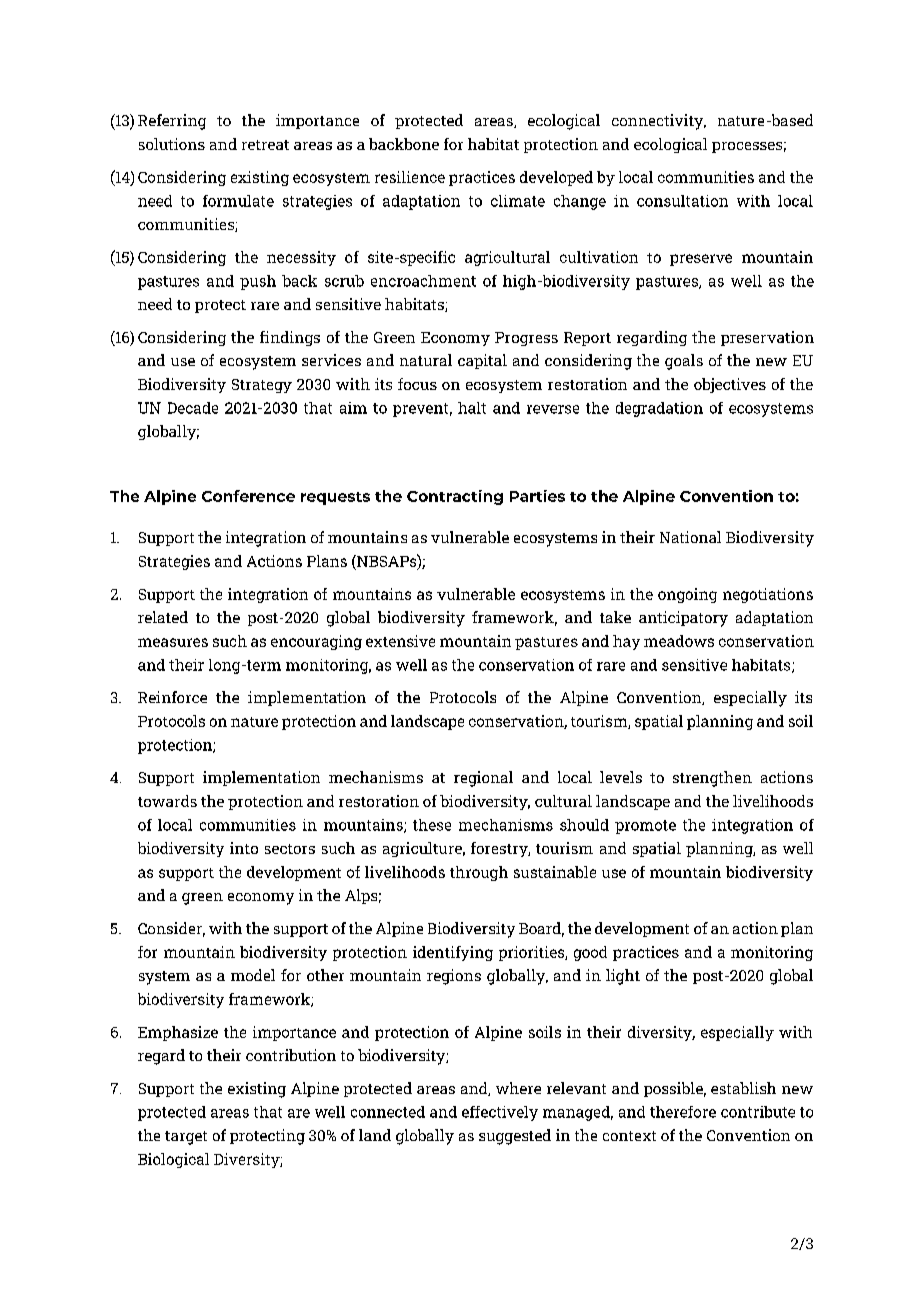  I want to click on measures, so click(173, 642).
